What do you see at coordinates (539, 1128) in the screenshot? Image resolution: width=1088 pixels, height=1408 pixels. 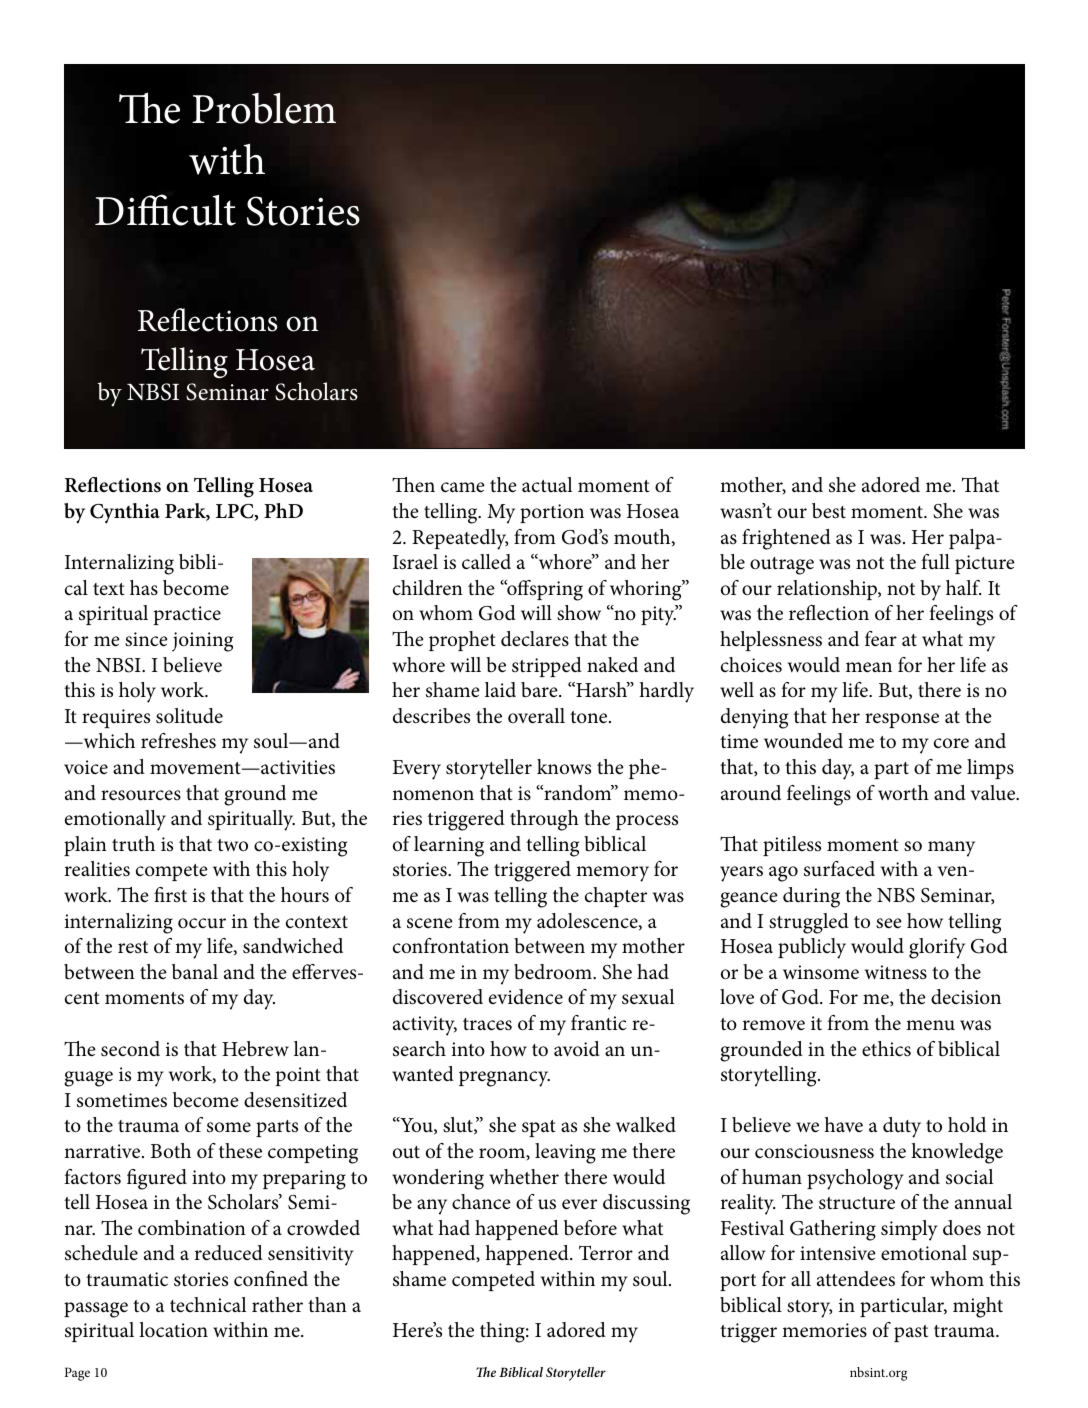 I see `spat` at bounding box center [539, 1128].
